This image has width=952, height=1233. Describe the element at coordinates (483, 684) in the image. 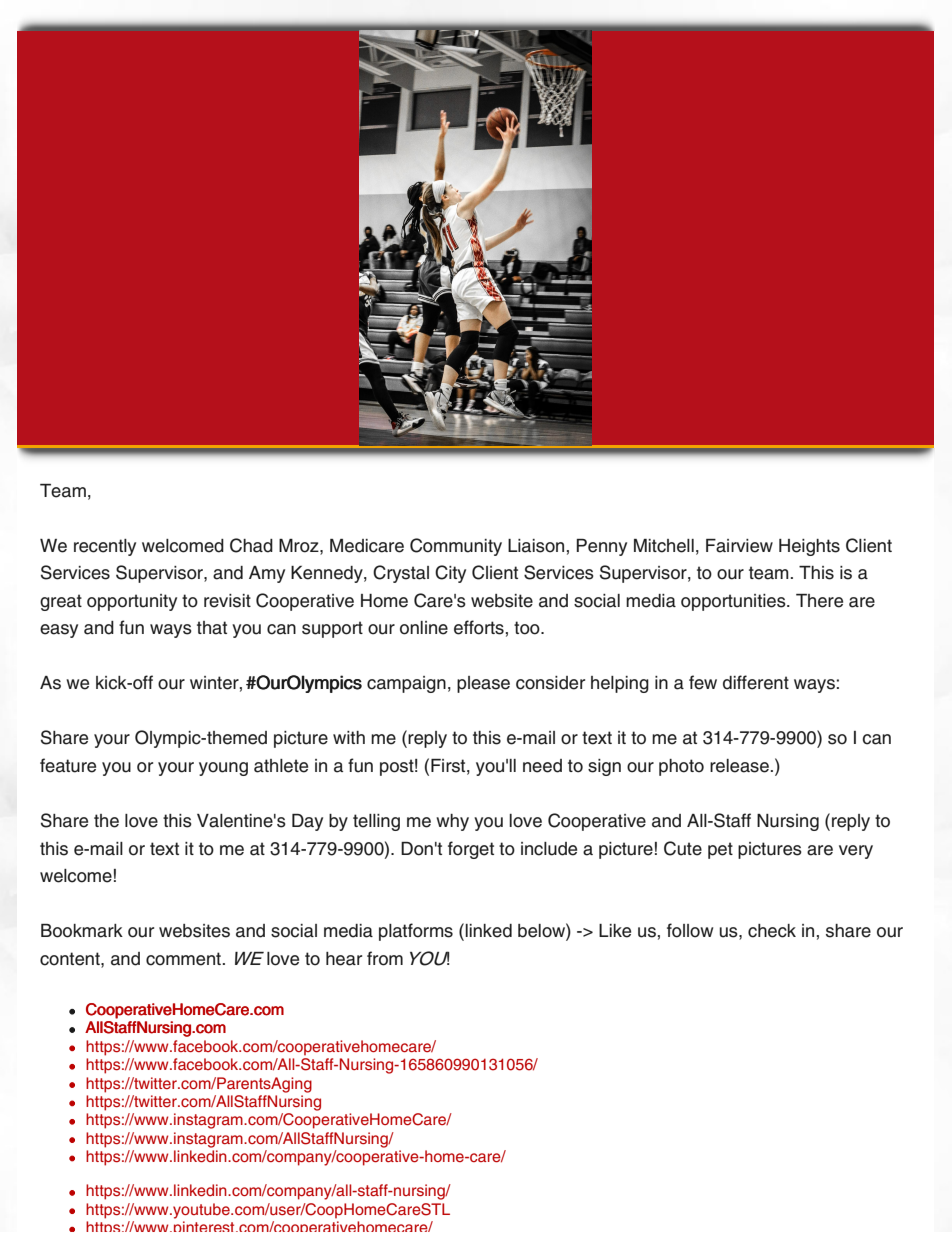

I see `please` at that location.
